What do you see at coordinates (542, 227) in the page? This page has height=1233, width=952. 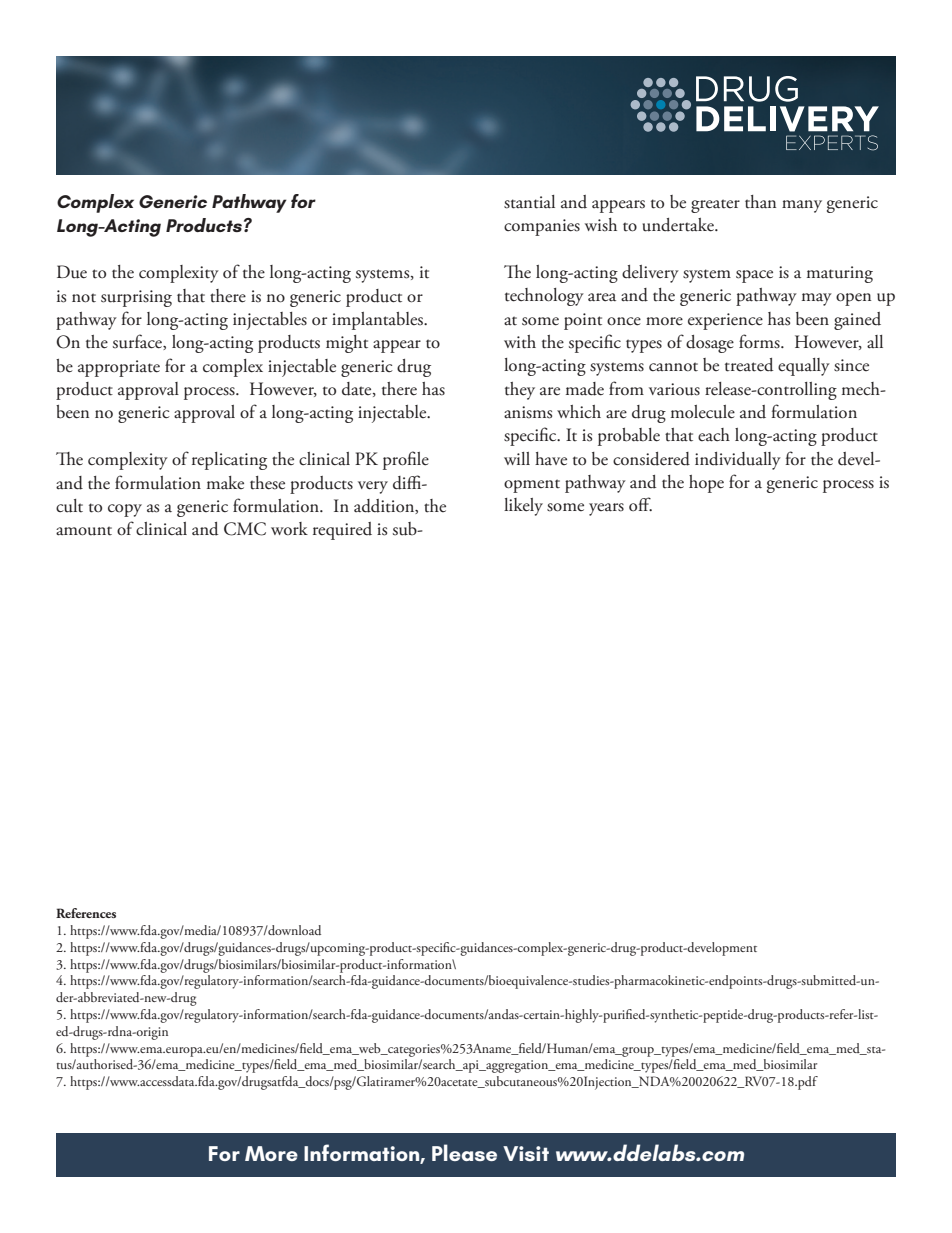 I see `companies` at bounding box center [542, 227].
